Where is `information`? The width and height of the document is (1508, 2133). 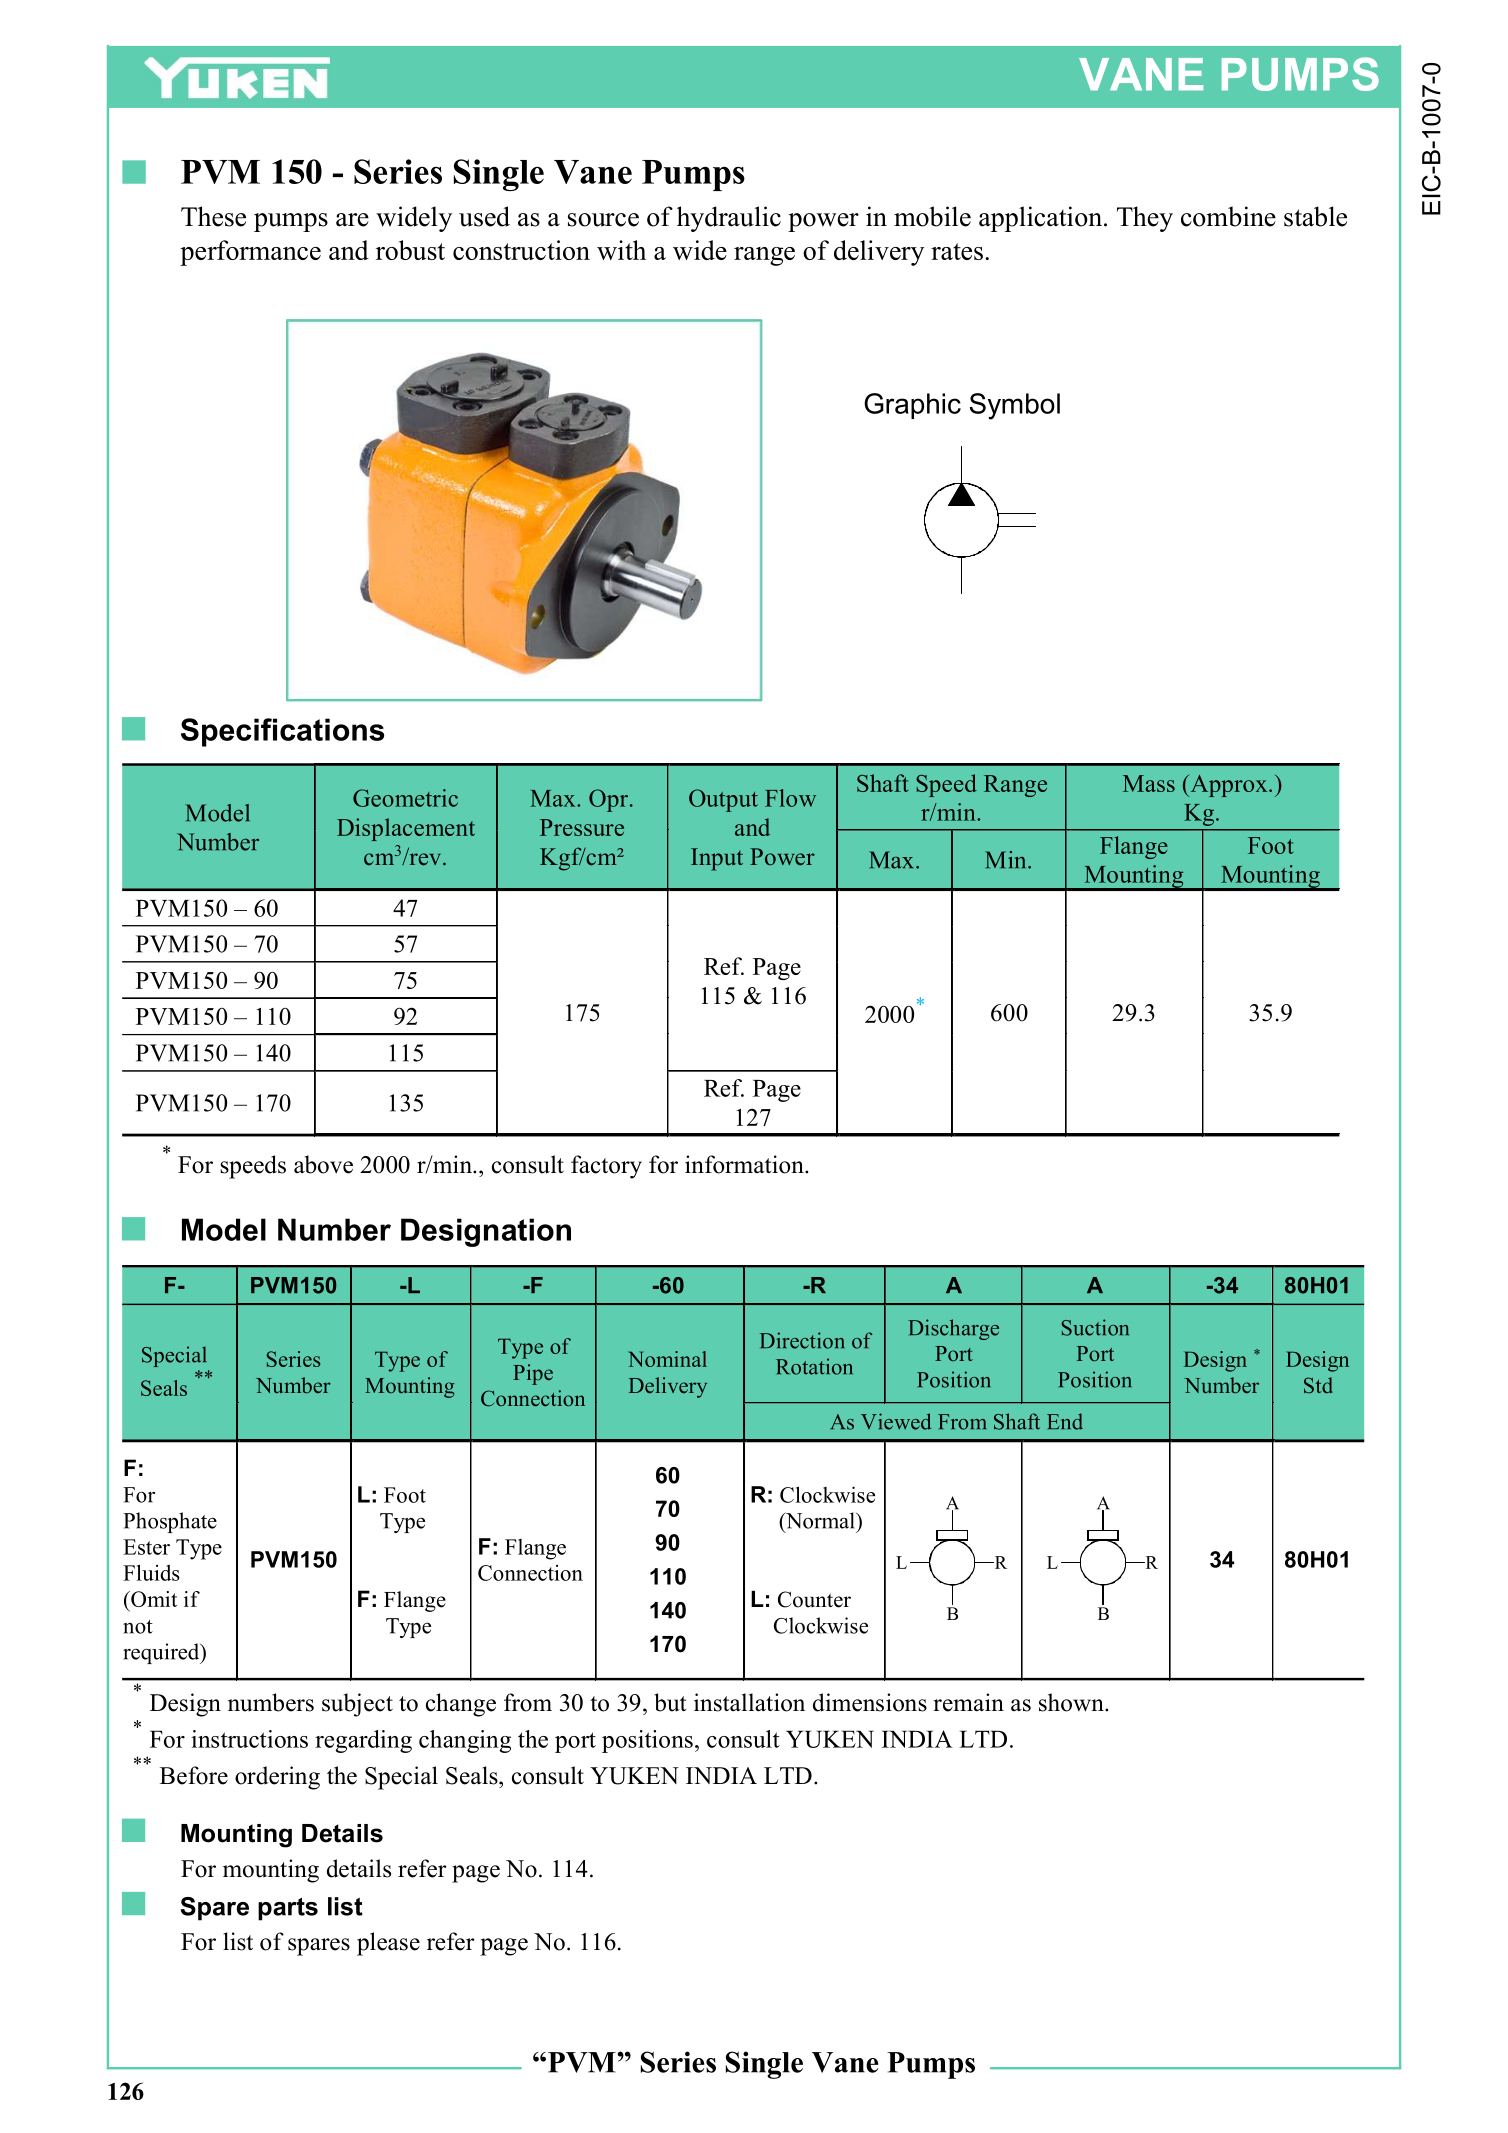
information is located at coordinates (745, 1164).
